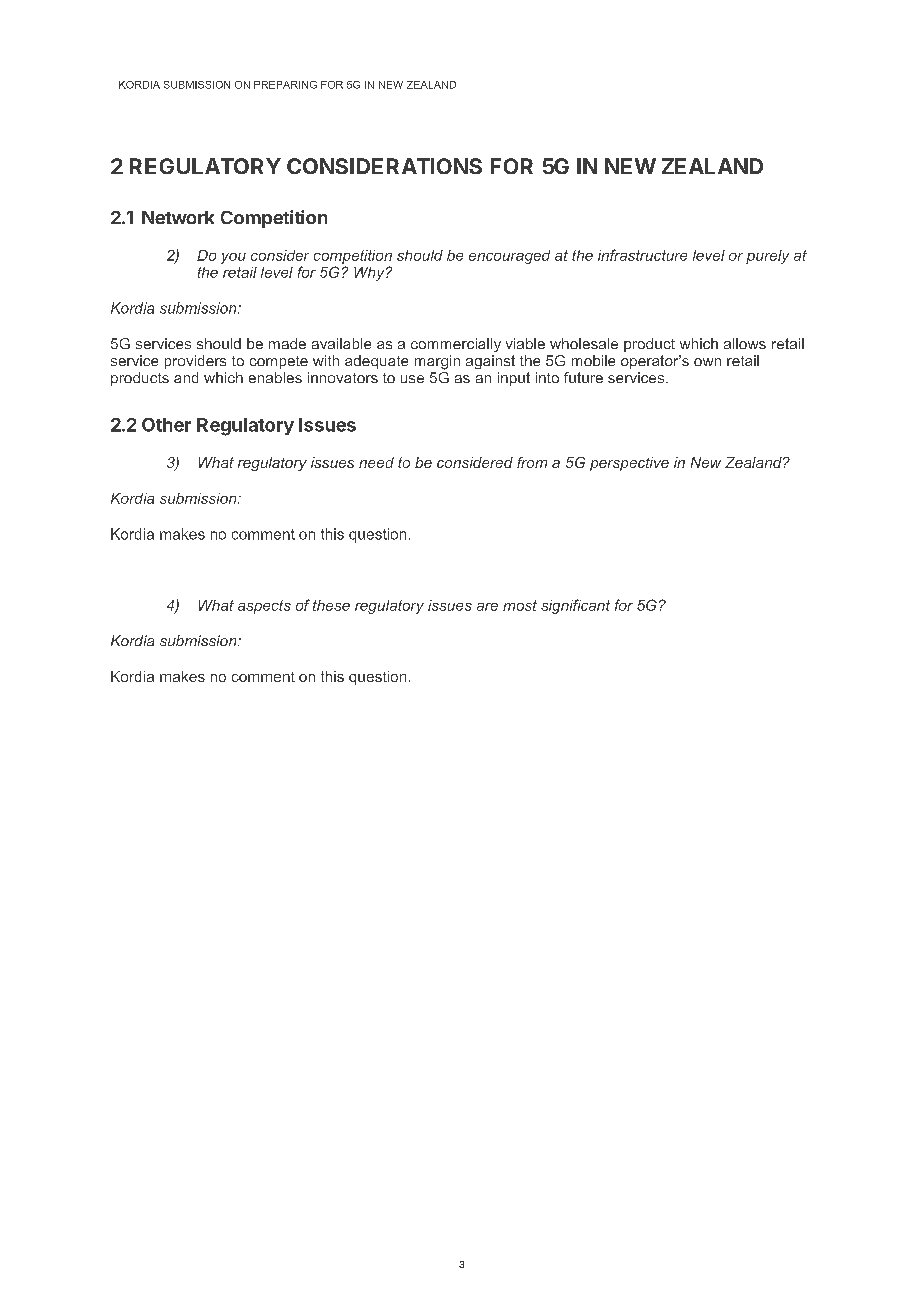  I want to click on encouraged, so click(509, 257).
